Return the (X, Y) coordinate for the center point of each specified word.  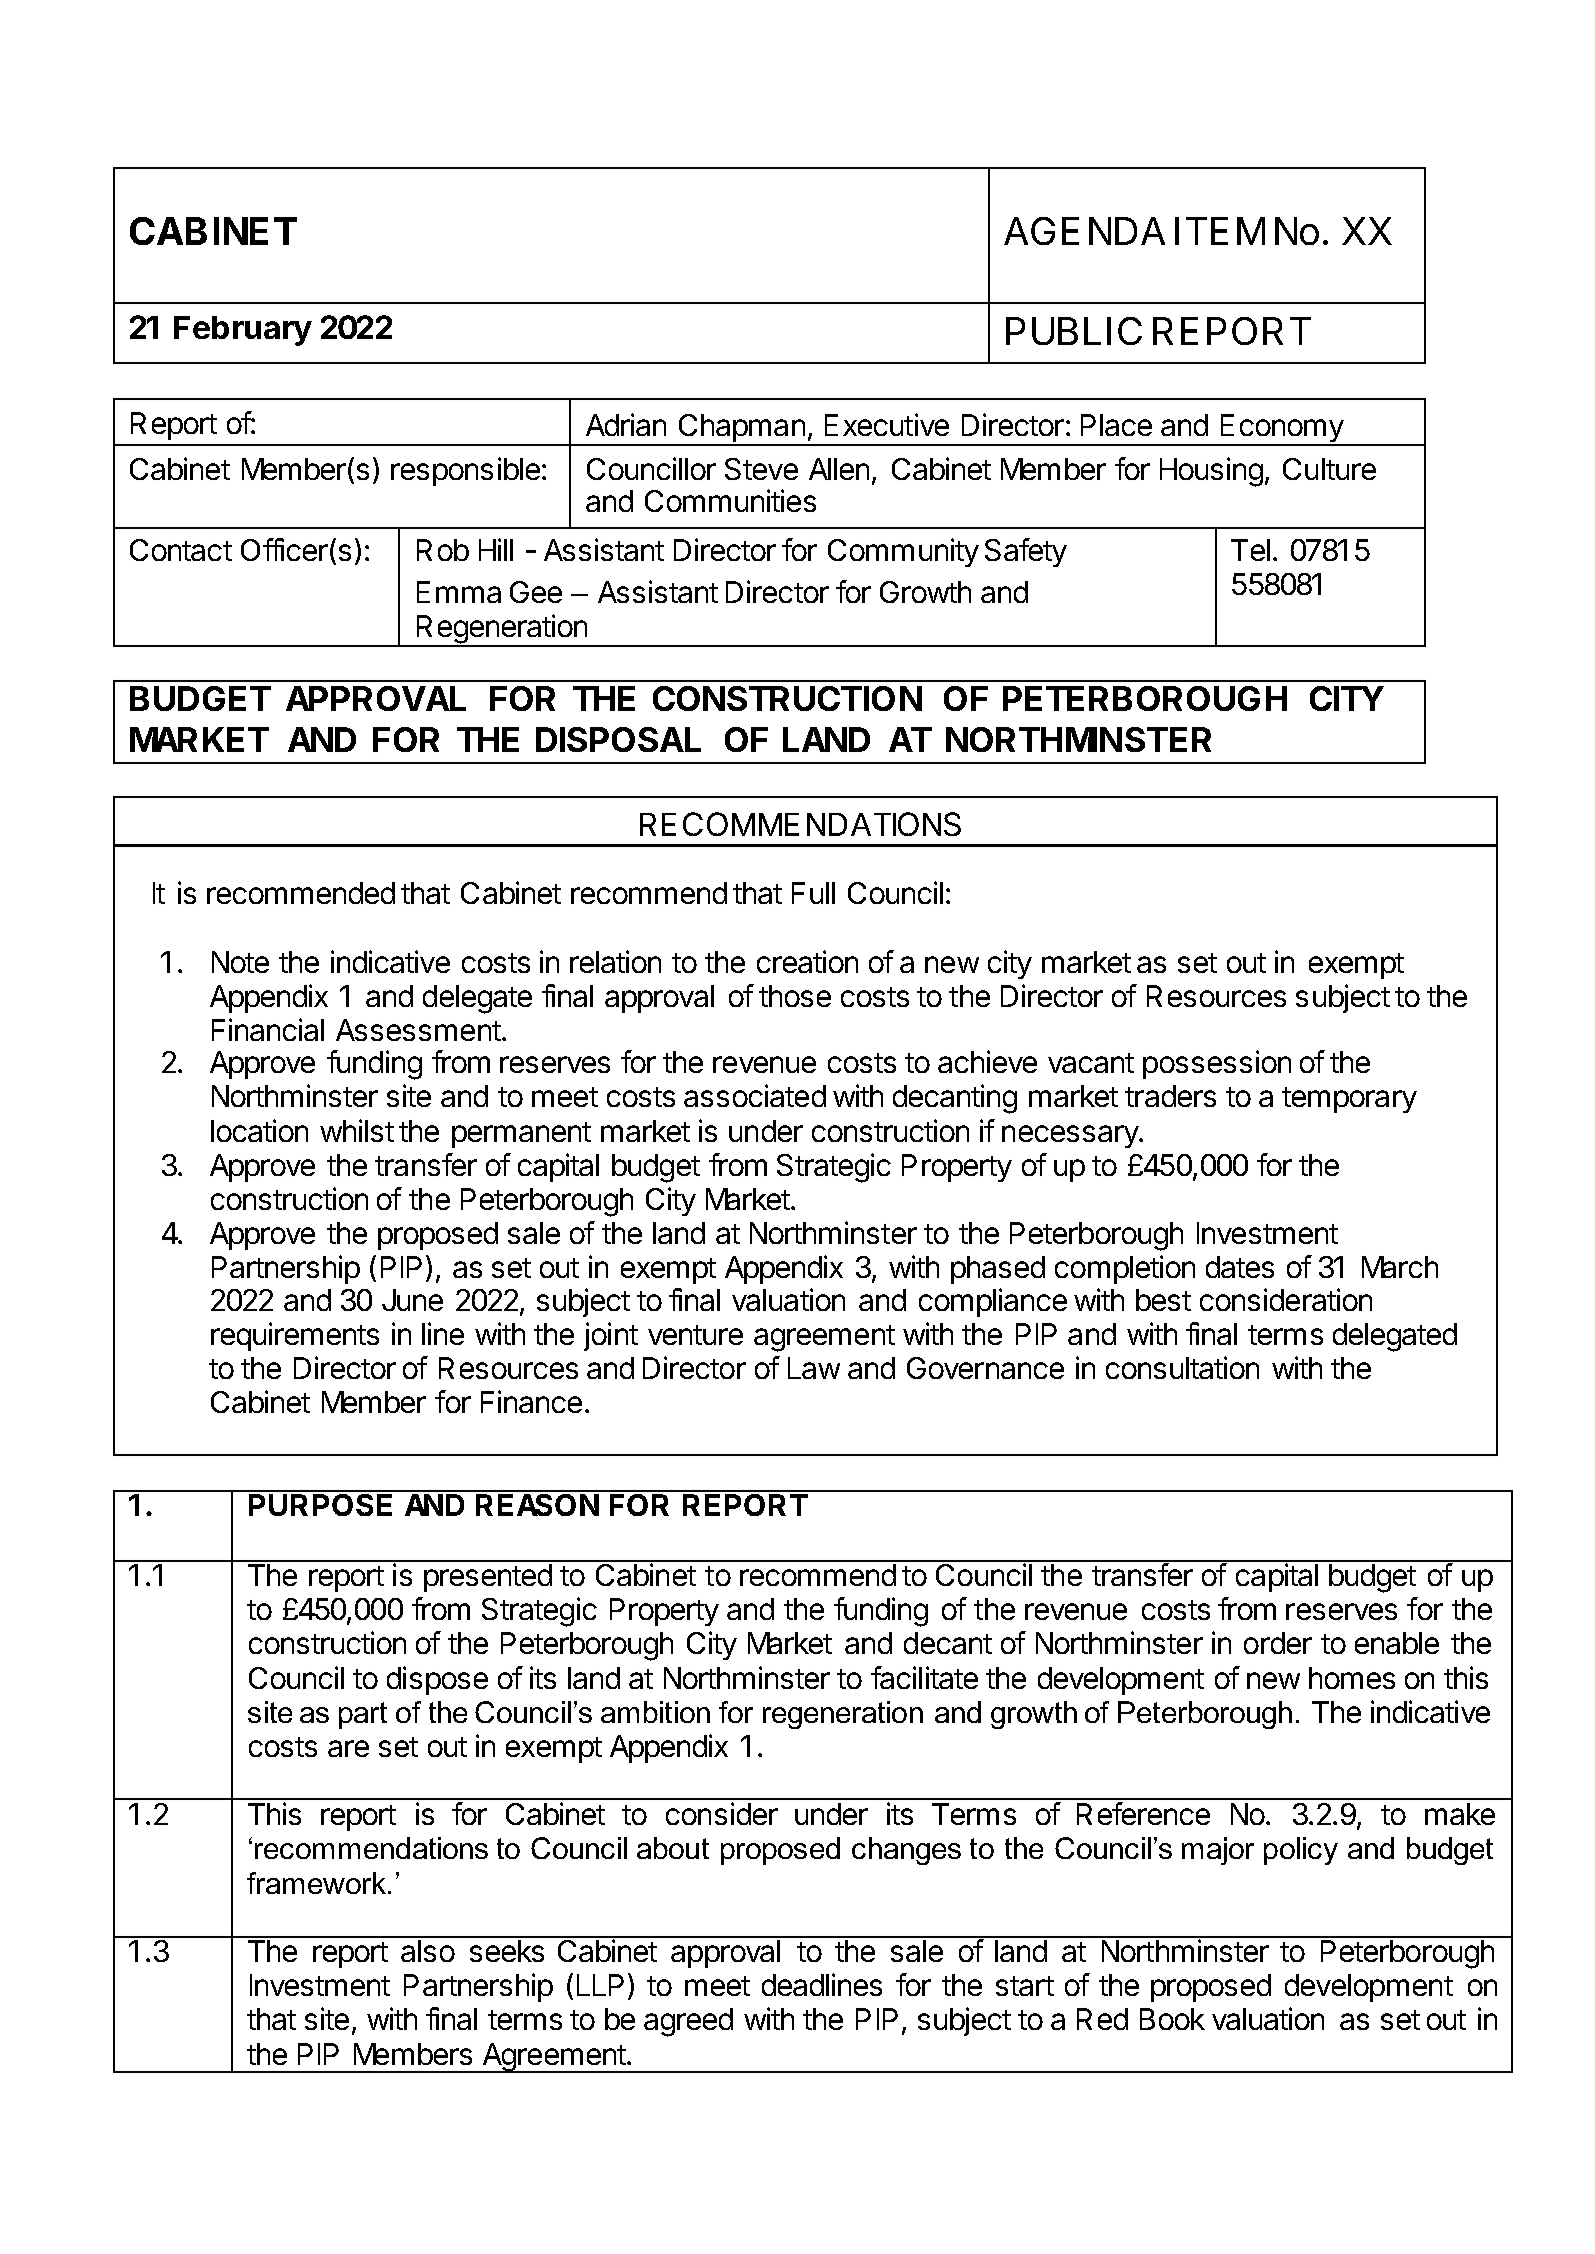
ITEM (1220, 231)
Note (240, 962)
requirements (295, 1336)
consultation (1182, 1367)
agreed (688, 2022)
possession (1217, 1064)
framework (318, 1883)
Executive (887, 424)
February (243, 331)
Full (813, 893)
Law (814, 1368)
